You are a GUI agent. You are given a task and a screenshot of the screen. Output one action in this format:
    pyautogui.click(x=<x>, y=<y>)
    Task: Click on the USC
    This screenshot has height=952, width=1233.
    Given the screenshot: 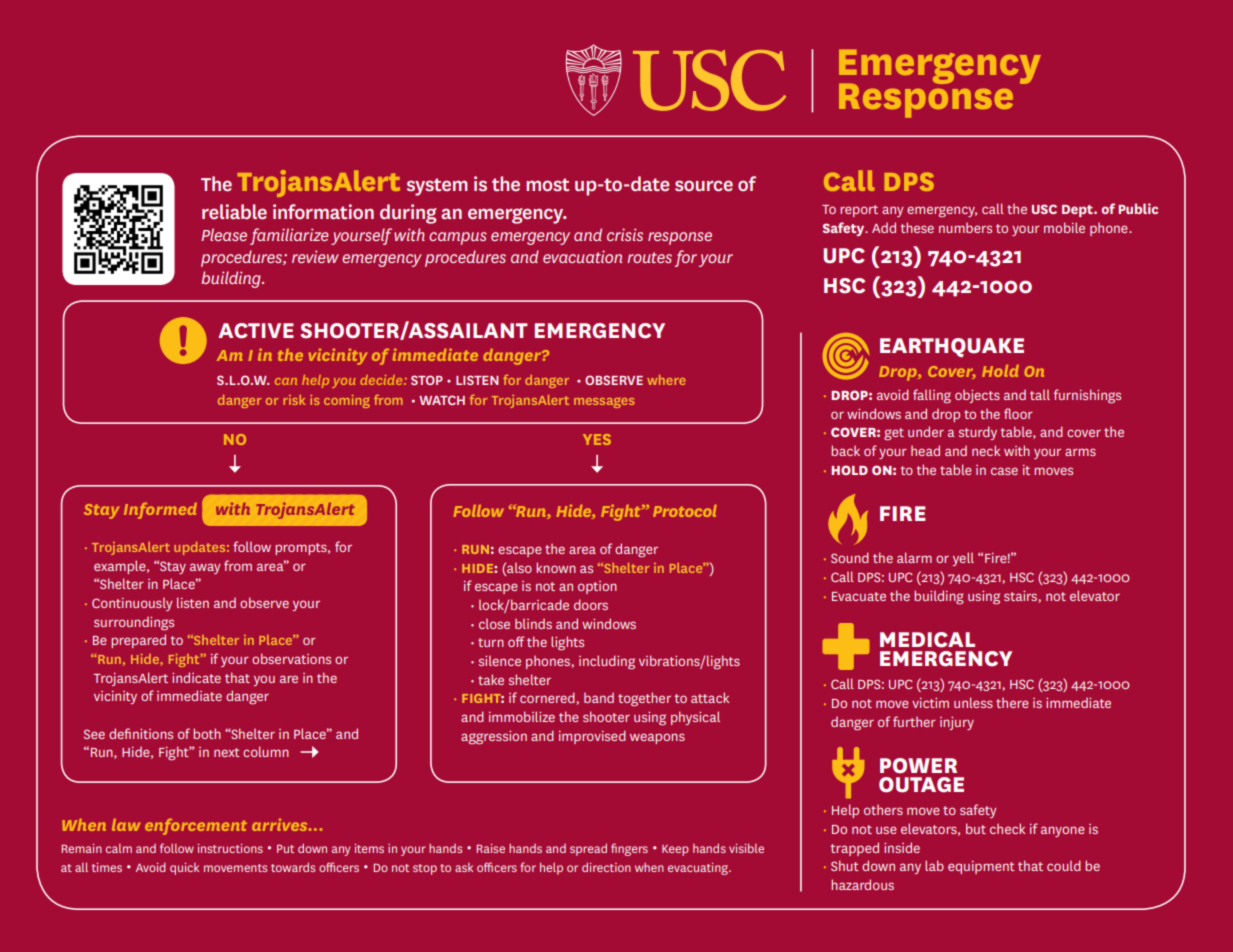 What is the action you would take?
    pyautogui.click(x=1044, y=209)
